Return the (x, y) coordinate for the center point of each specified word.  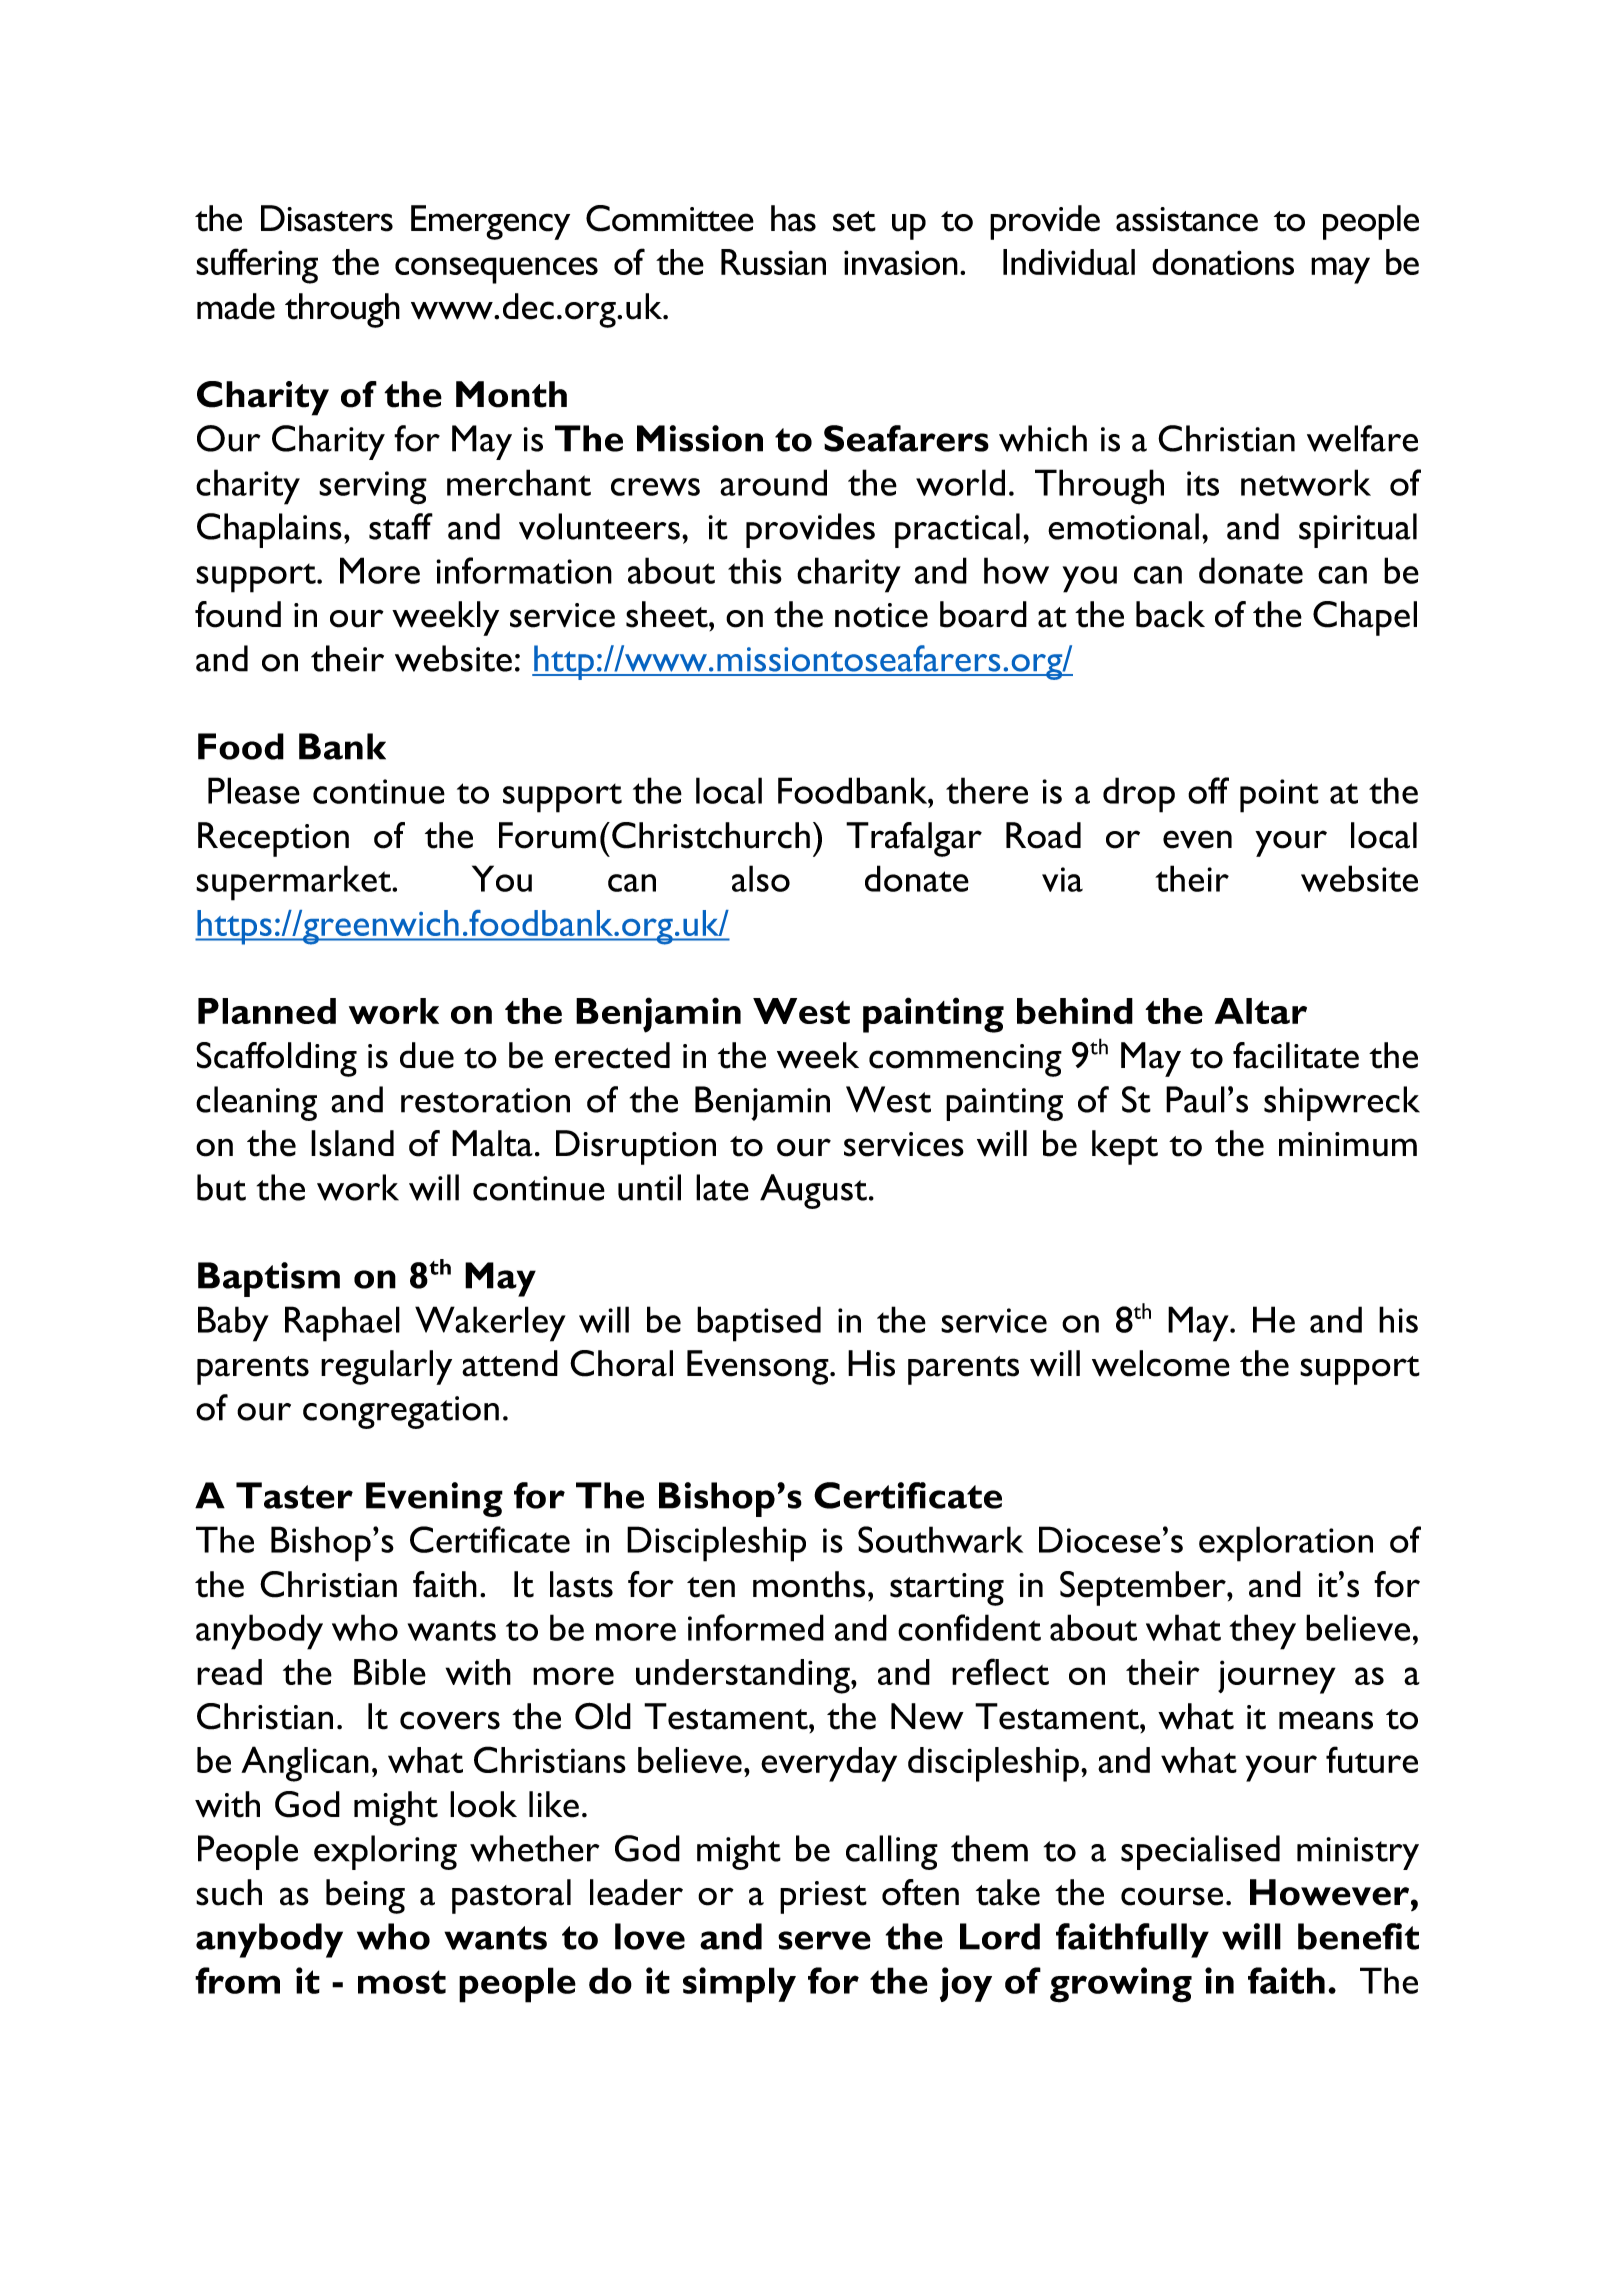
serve (824, 1940)
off (1208, 790)
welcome (1161, 1363)
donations (1223, 262)
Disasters (327, 218)
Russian (773, 262)
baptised (759, 1324)
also (761, 878)
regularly (386, 1367)
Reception (273, 839)
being (365, 1896)
